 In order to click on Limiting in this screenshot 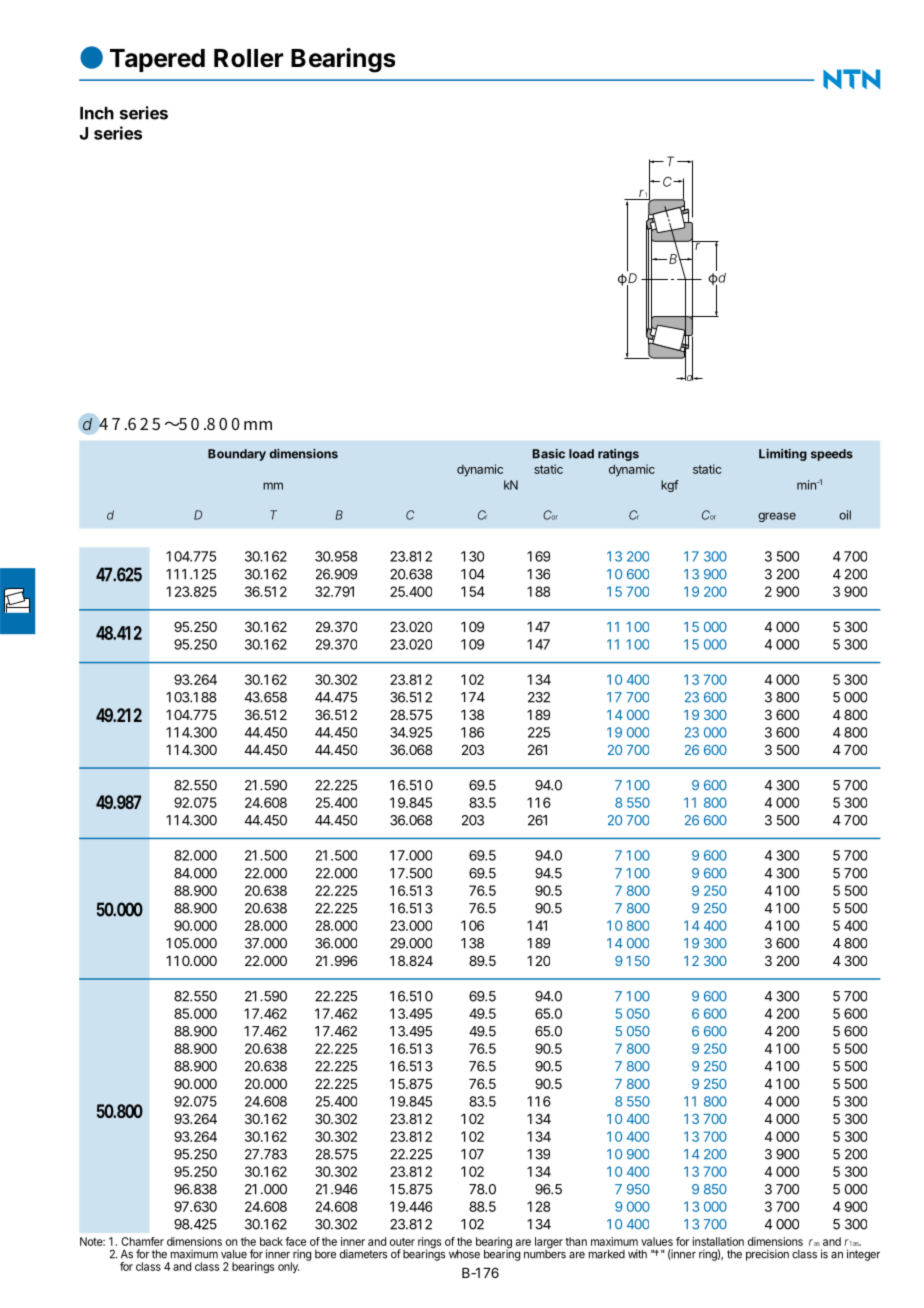, I will do `click(783, 455)`.
